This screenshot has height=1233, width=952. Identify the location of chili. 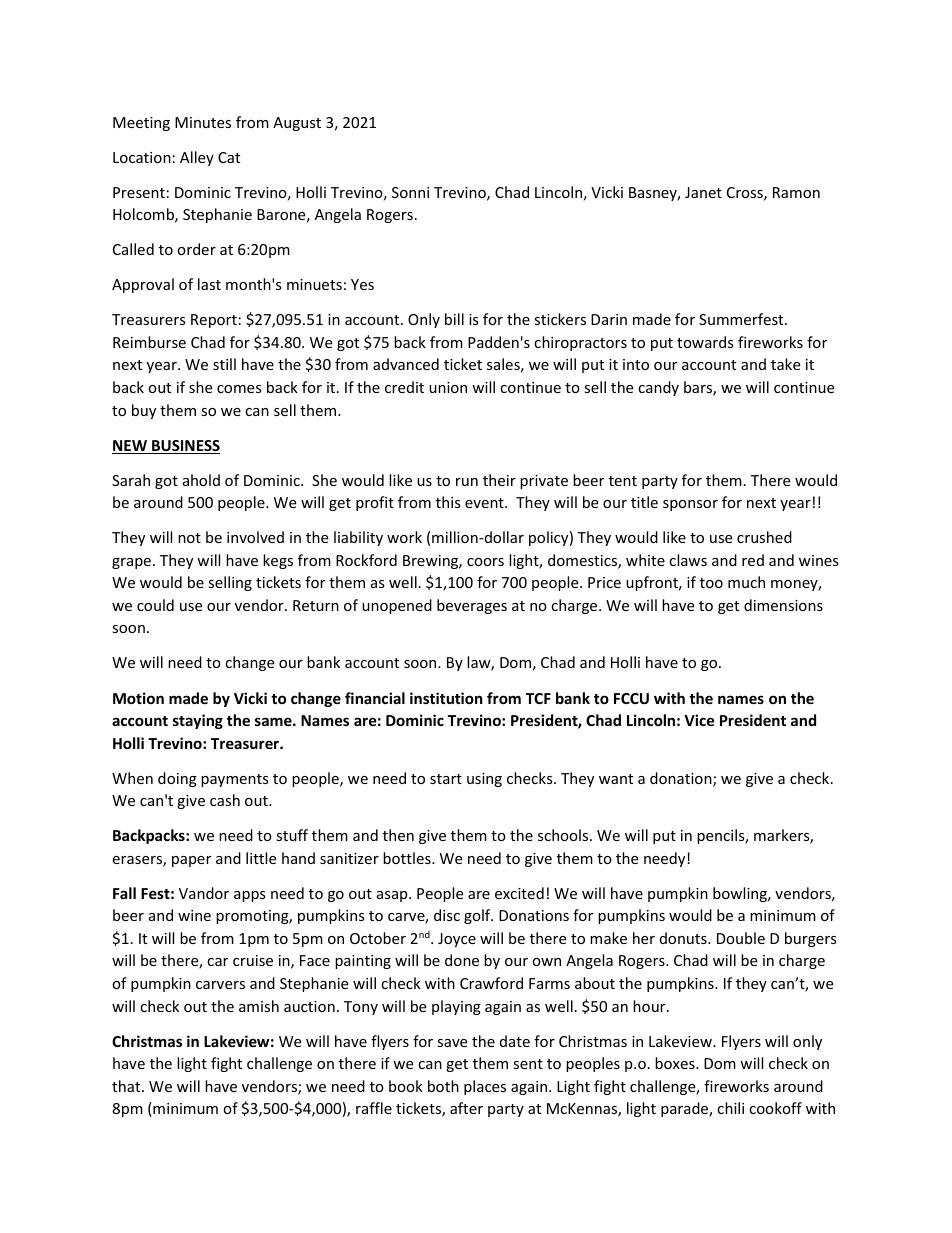
(730, 1108).
